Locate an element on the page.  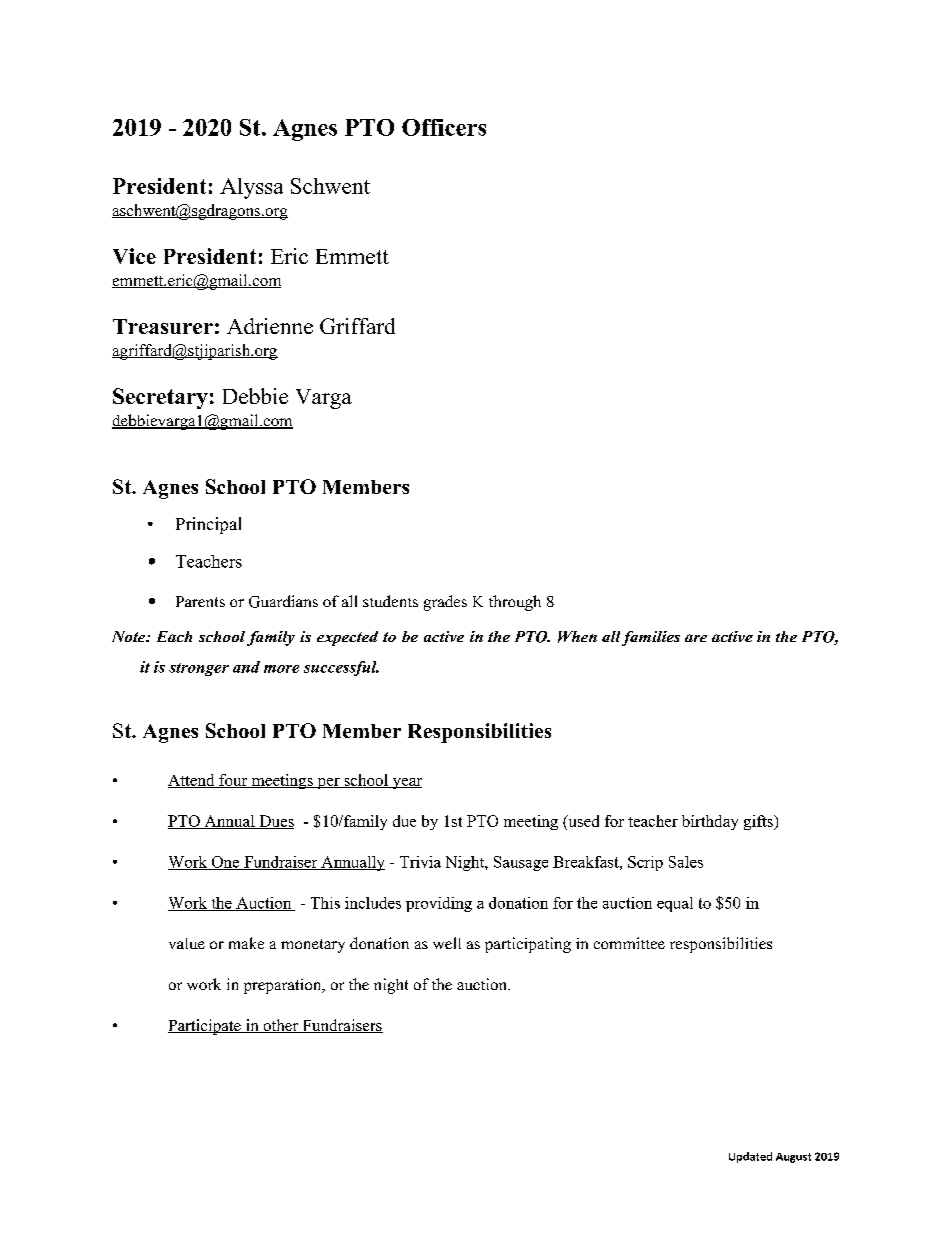
Officers is located at coordinates (444, 127).
